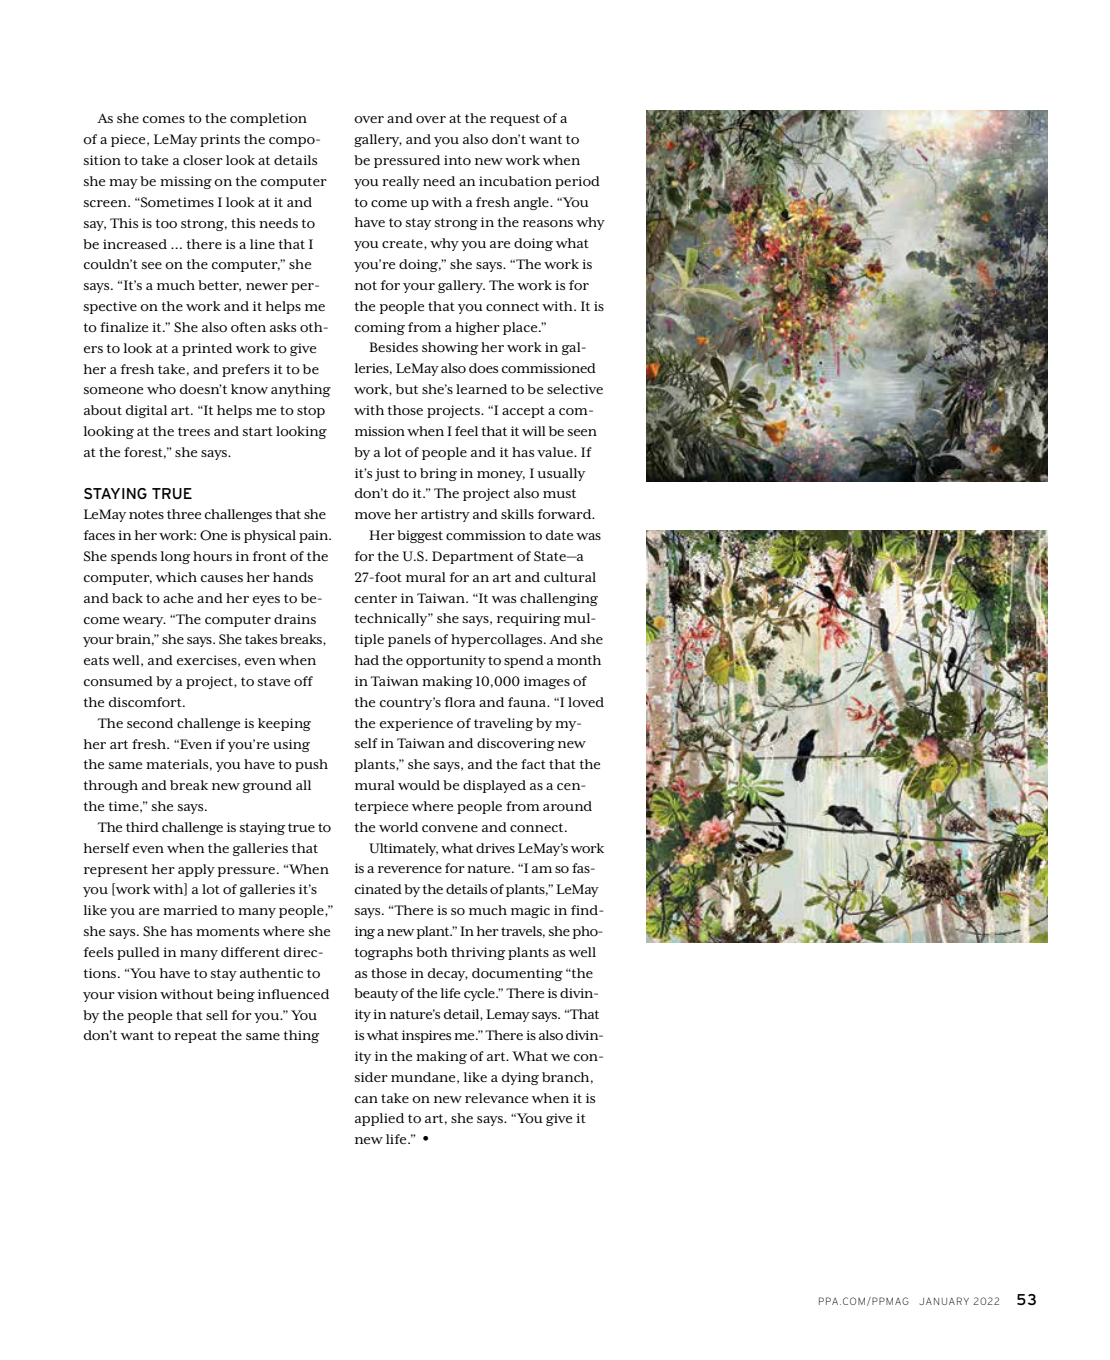 The image size is (1110, 1360). I want to click on period, so click(577, 182).
